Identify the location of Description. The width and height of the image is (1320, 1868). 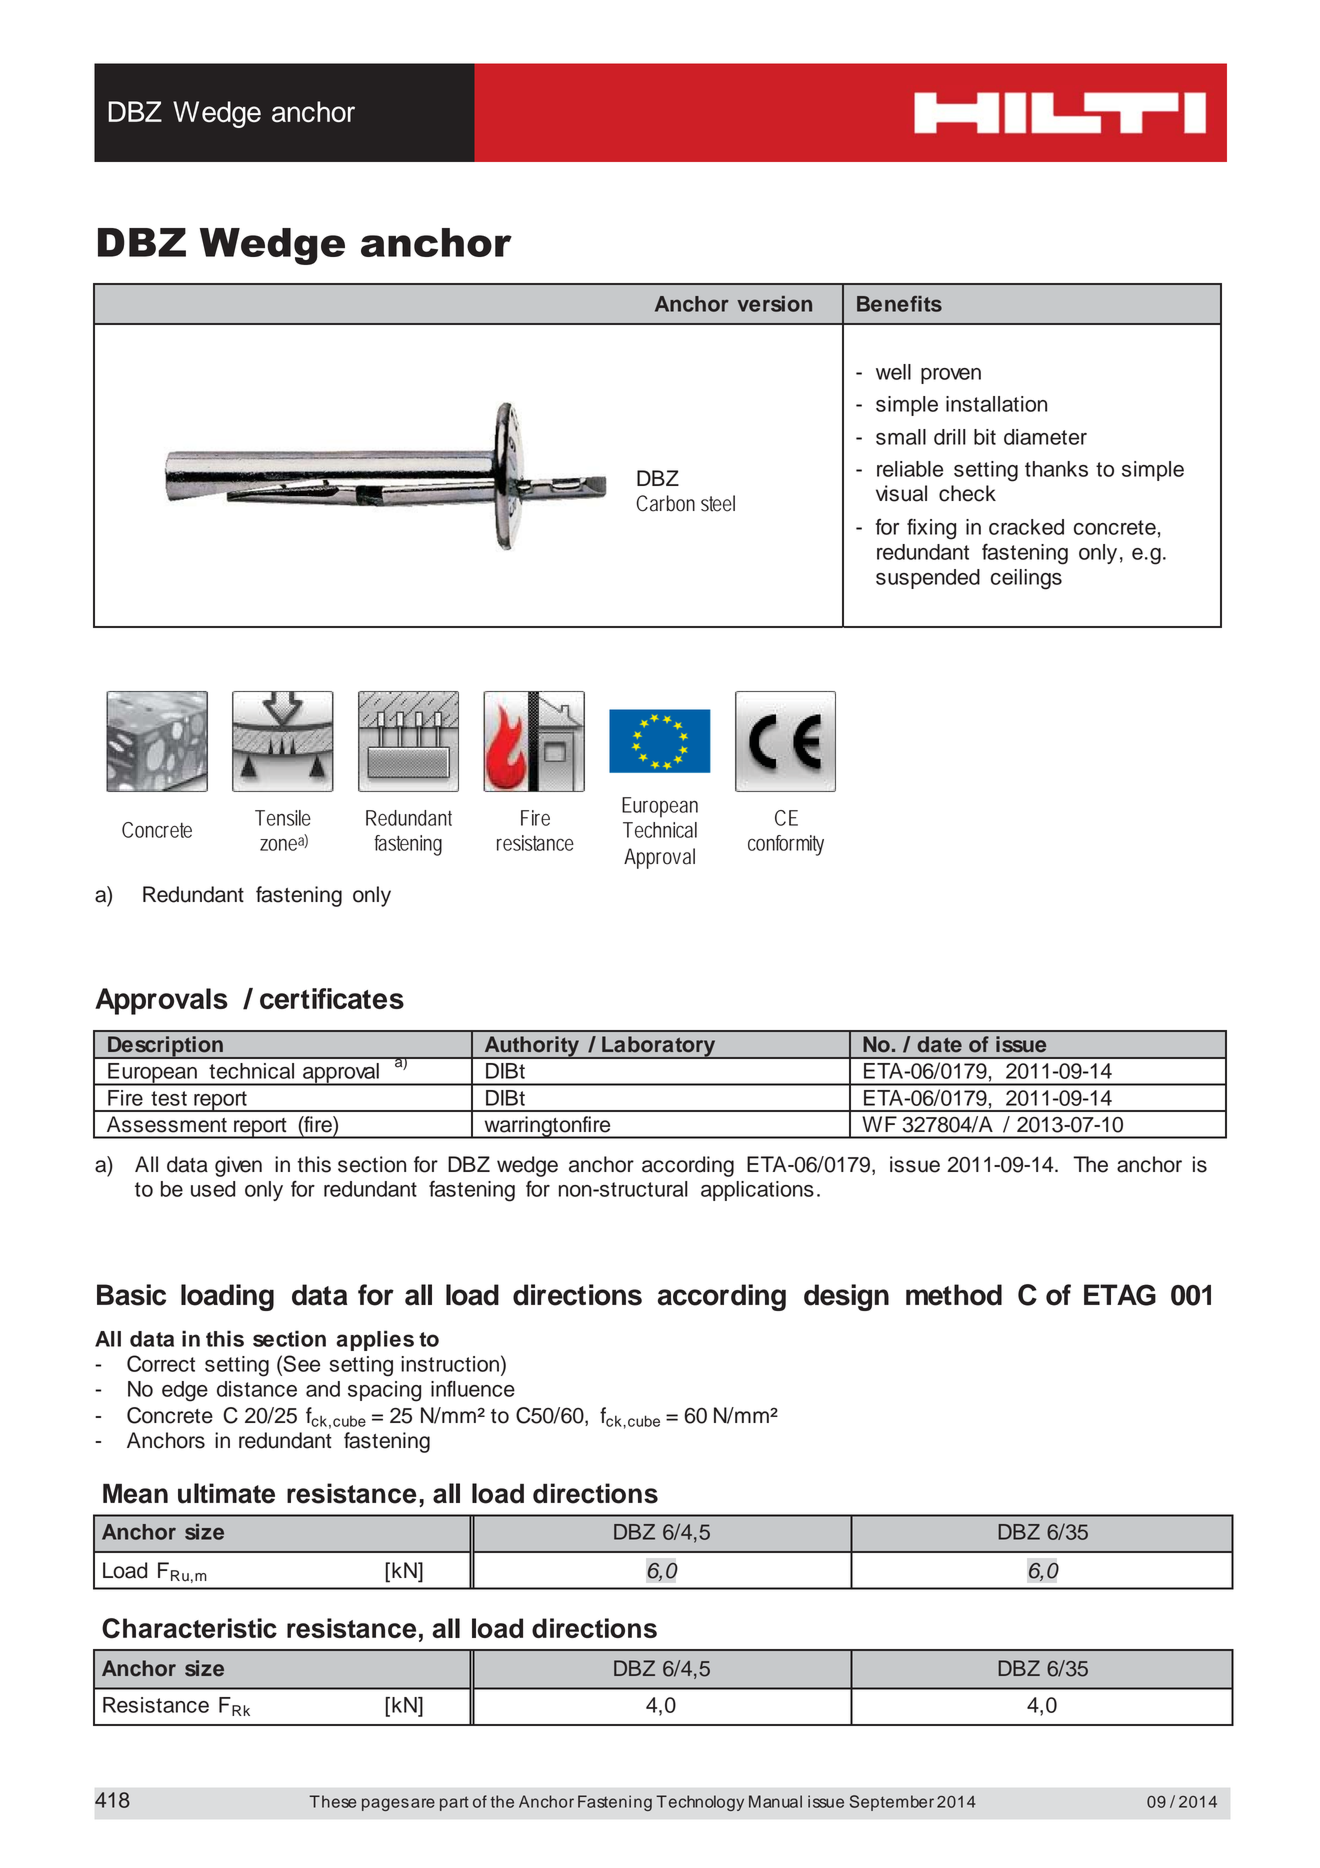
(165, 1047).
